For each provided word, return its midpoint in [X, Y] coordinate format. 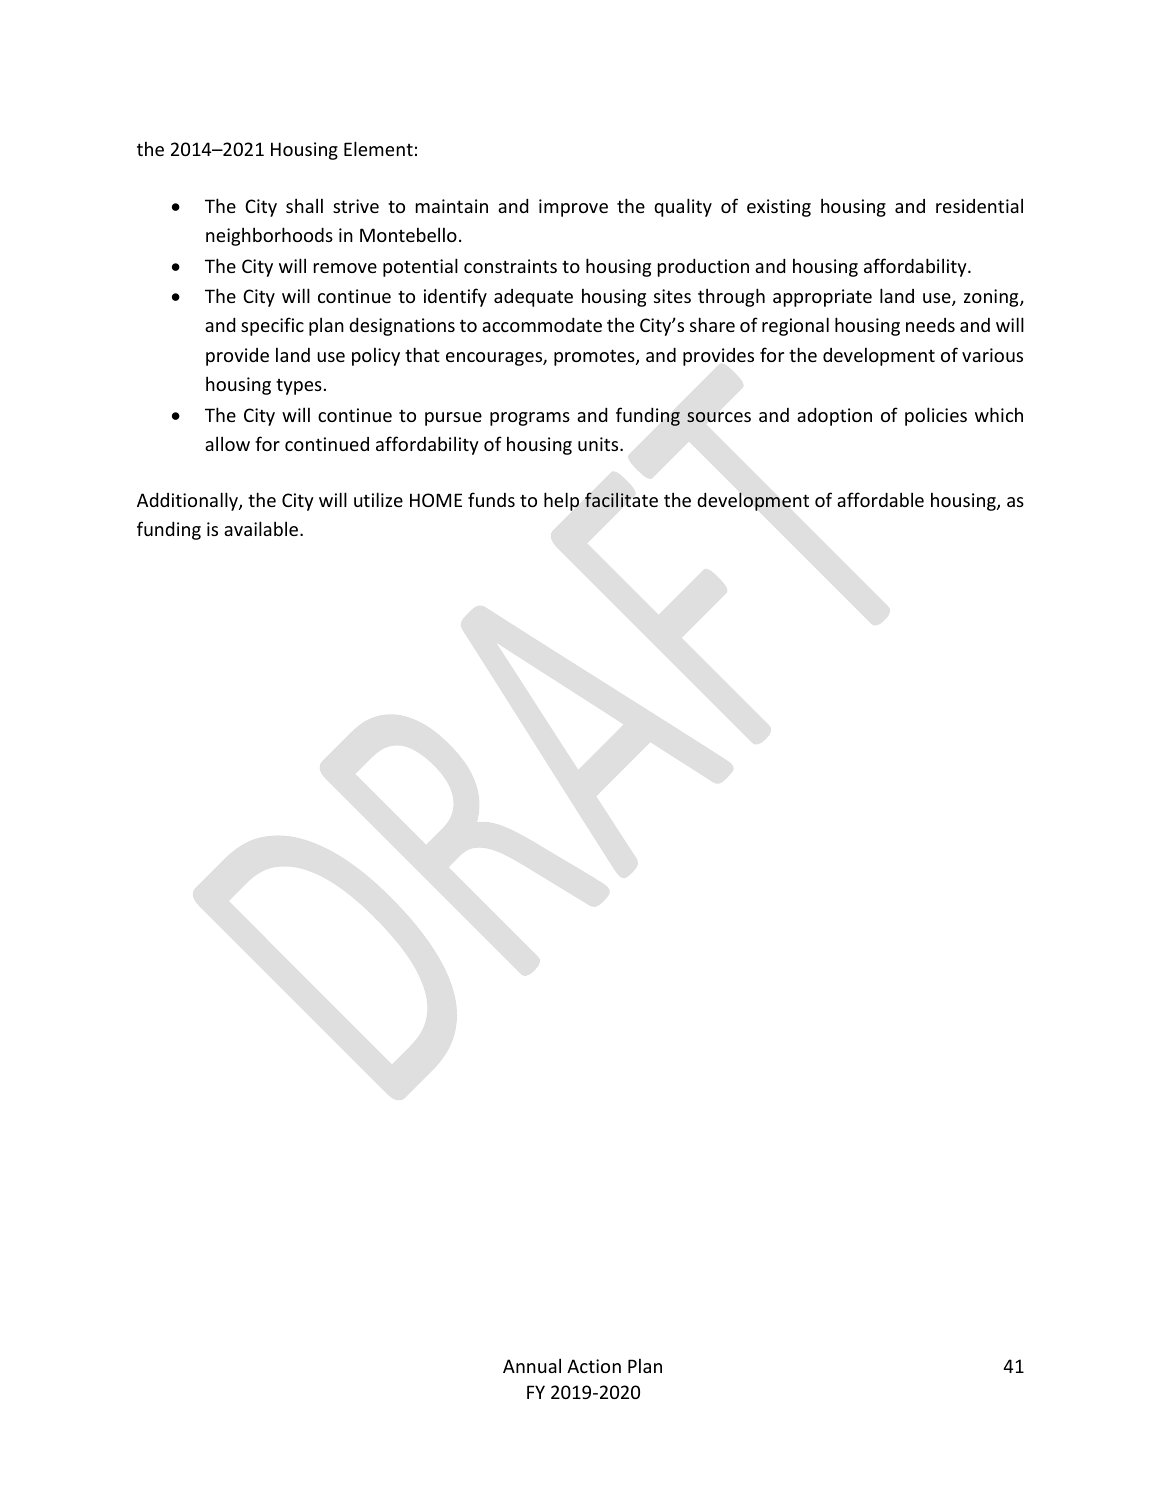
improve [573, 208]
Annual [532, 1365]
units [599, 444]
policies [936, 416]
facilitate [621, 500]
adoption [834, 416]
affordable [880, 499]
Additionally [188, 501]
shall [304, 205]
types [299, 387]
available [262, 528]
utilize [378, 499]
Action [594, 1366]
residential [979, 205]
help [561, 501]
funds [491, 499]
